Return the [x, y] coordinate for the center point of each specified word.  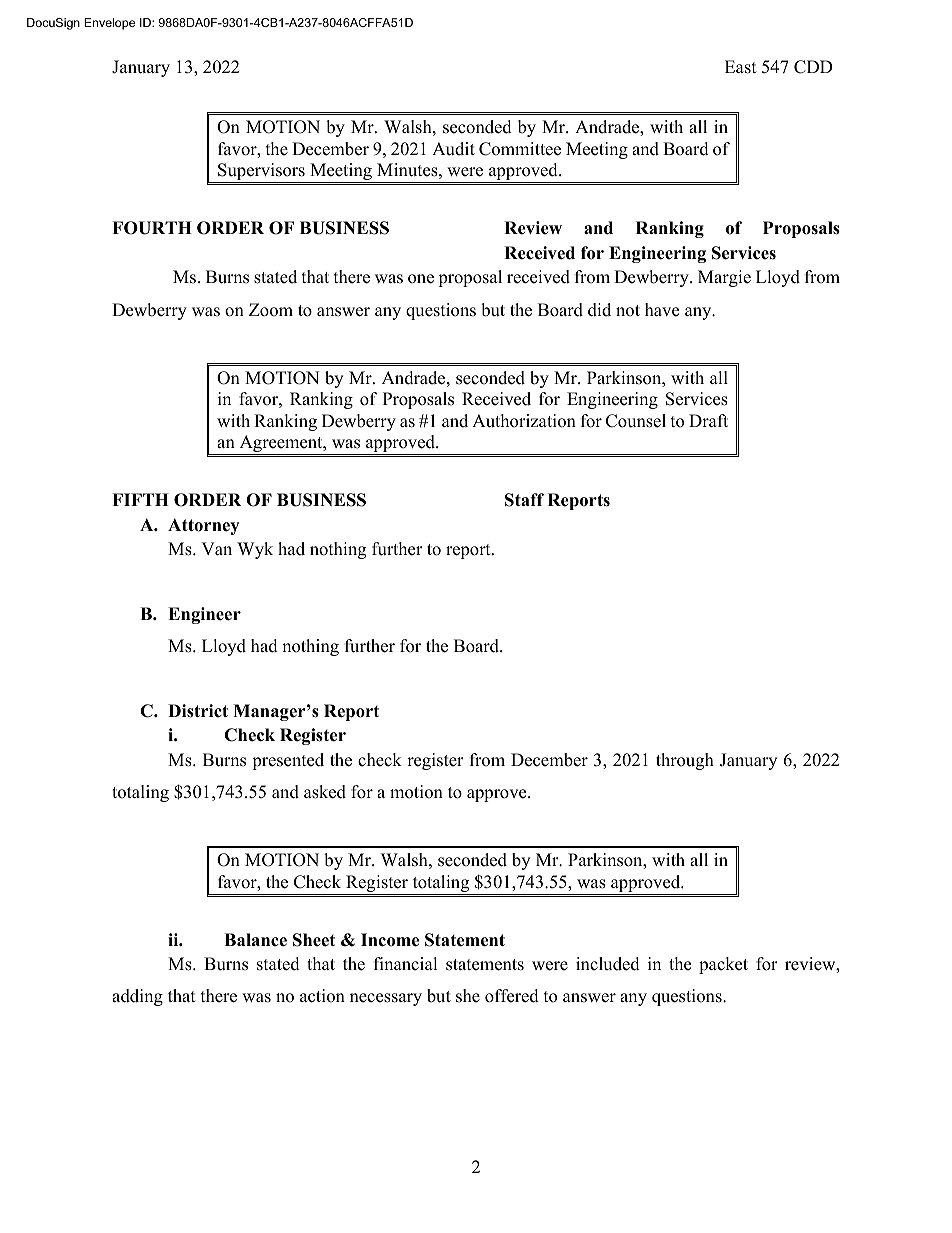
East [741, 67]
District [198, 711]
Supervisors [261, 173]
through [685, 761]
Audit [453, 149]
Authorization [524, 421]
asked [325, 792]
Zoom [271, 310]
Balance [255, 940]
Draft [708, 420]
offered [512, 996]
